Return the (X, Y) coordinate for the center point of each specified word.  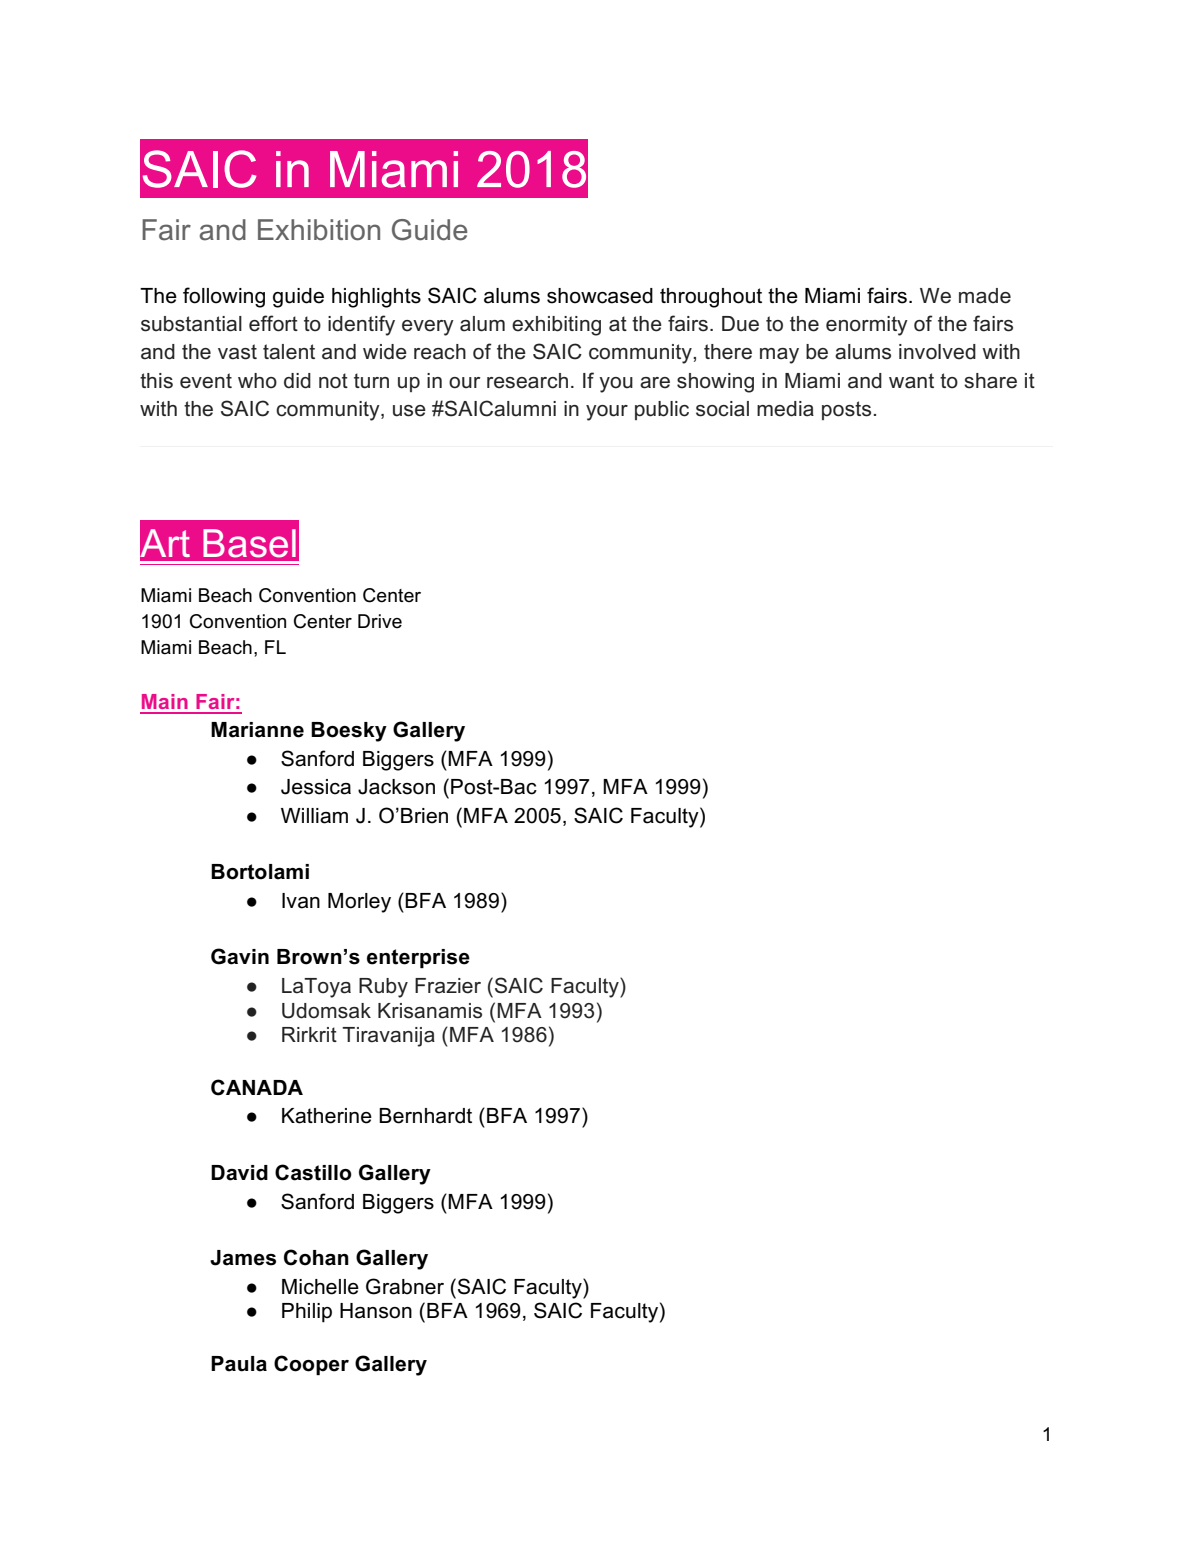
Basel (249, 543)
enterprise (418, 958)
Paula (239, 1364)
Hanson (376, 1311)
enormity (867, 326)
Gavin (240, 956)
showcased (600, 296)
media (785, 409)
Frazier (448, 986)
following (224, 297)
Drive (380, 621)
